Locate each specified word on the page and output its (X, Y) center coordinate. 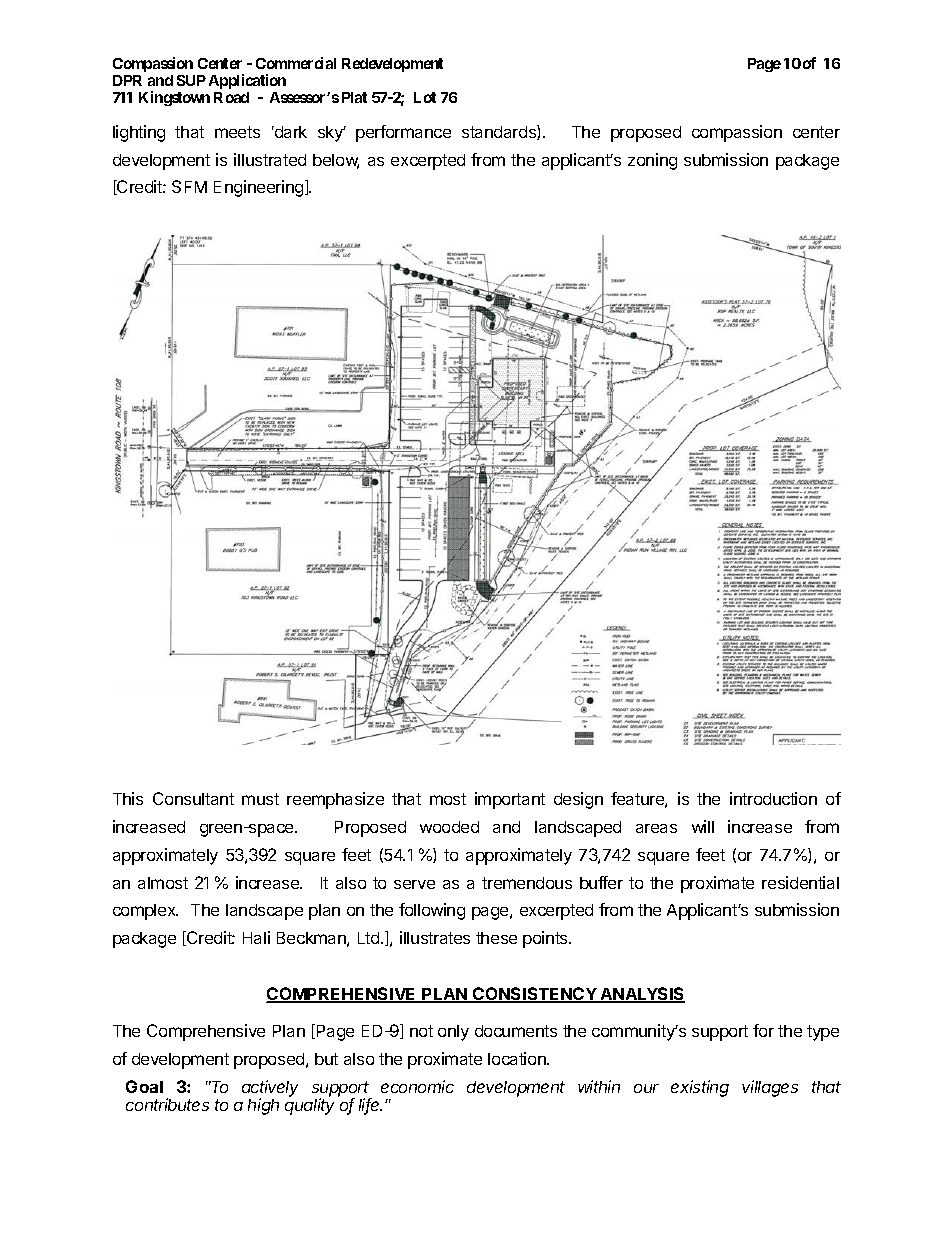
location (518, 1058)
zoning (652, 161)
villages (770, 1088)
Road (231, 97)
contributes (167, 1104)
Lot (425, 97)
